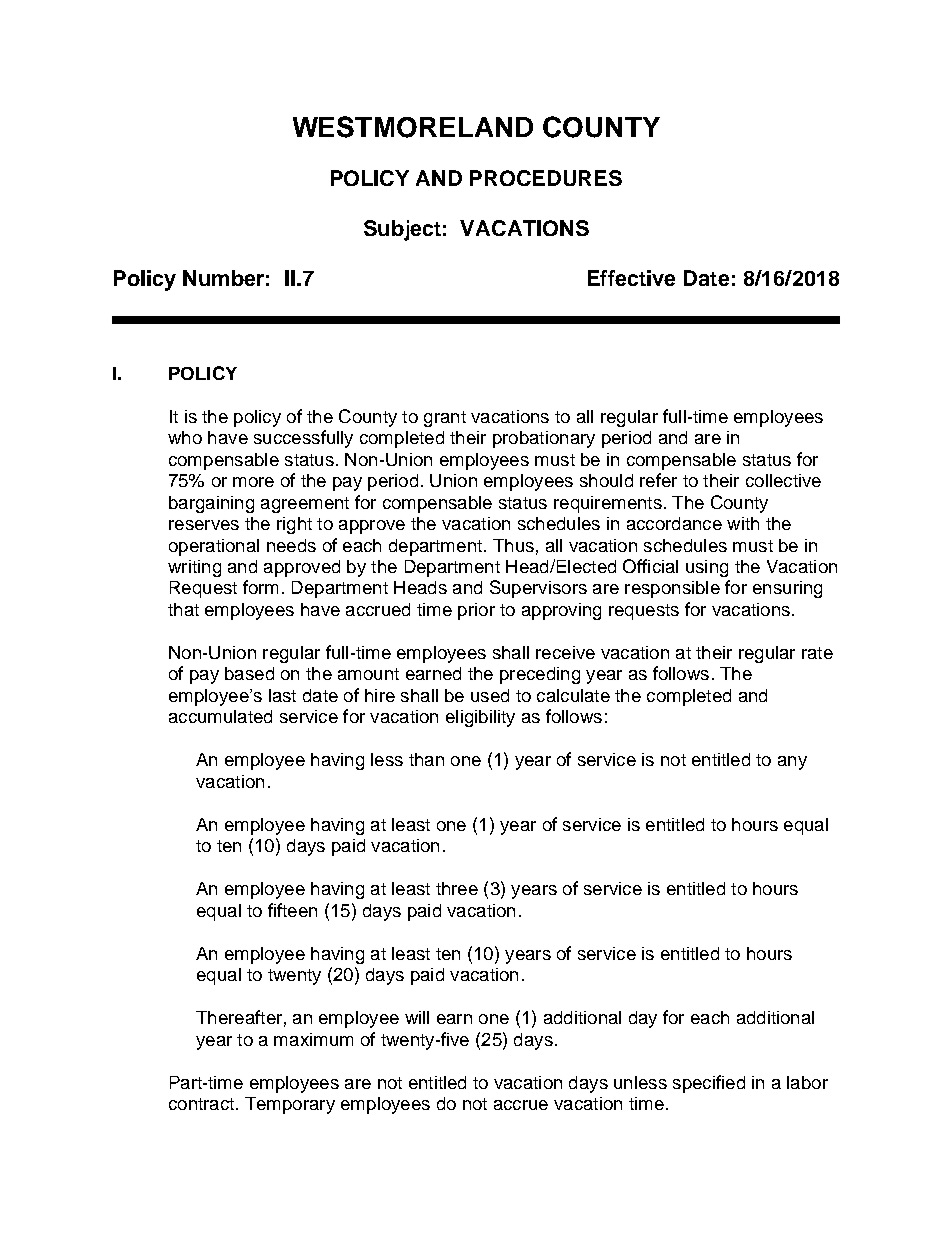 This screenshot has width=952, height=1233. What do you see at coordinates (185, 437) in the screenshot?
I see `who` at bounding box center [185, 437].
